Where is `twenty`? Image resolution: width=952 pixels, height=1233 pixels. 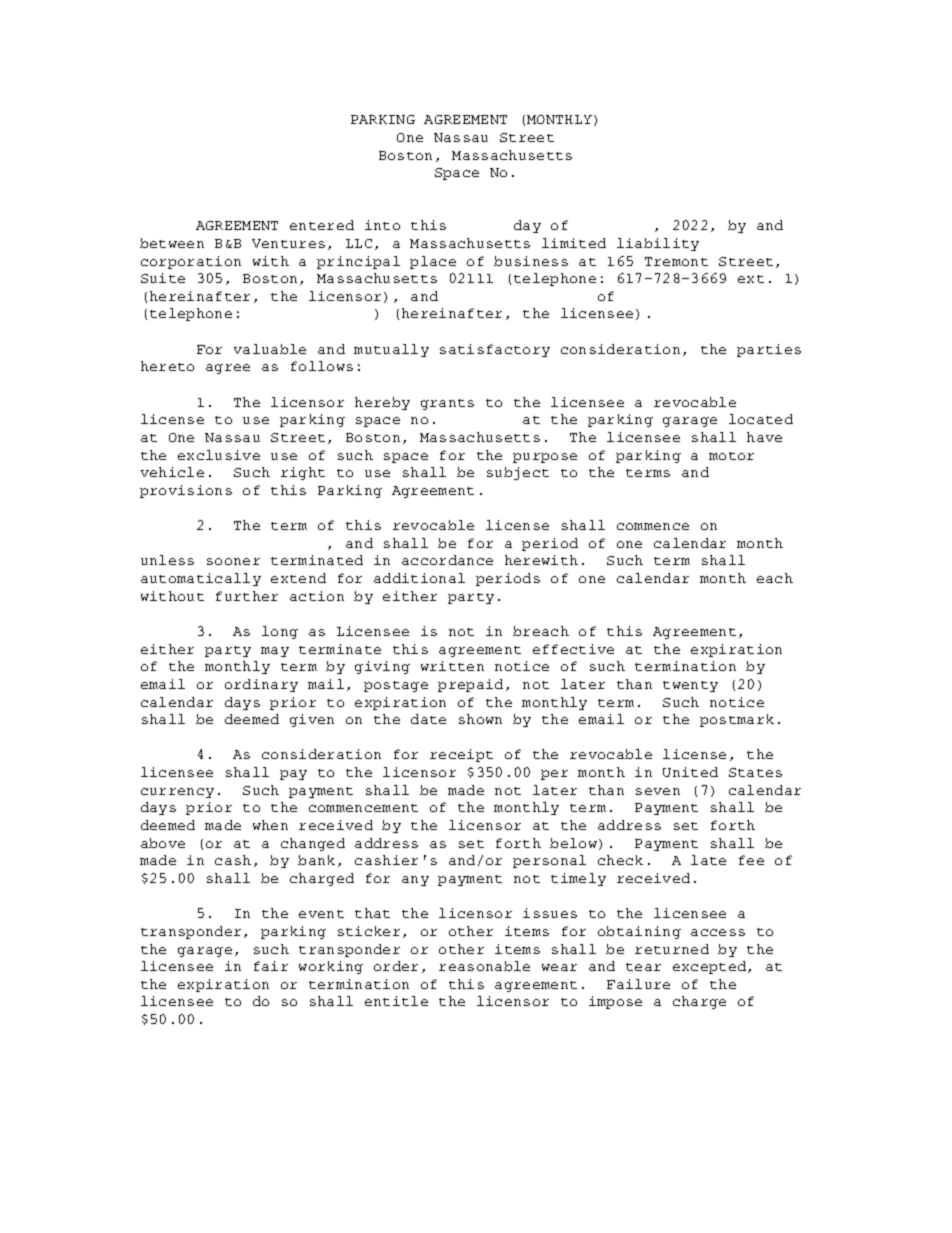
twenty is located at coordinates (690, 686).
